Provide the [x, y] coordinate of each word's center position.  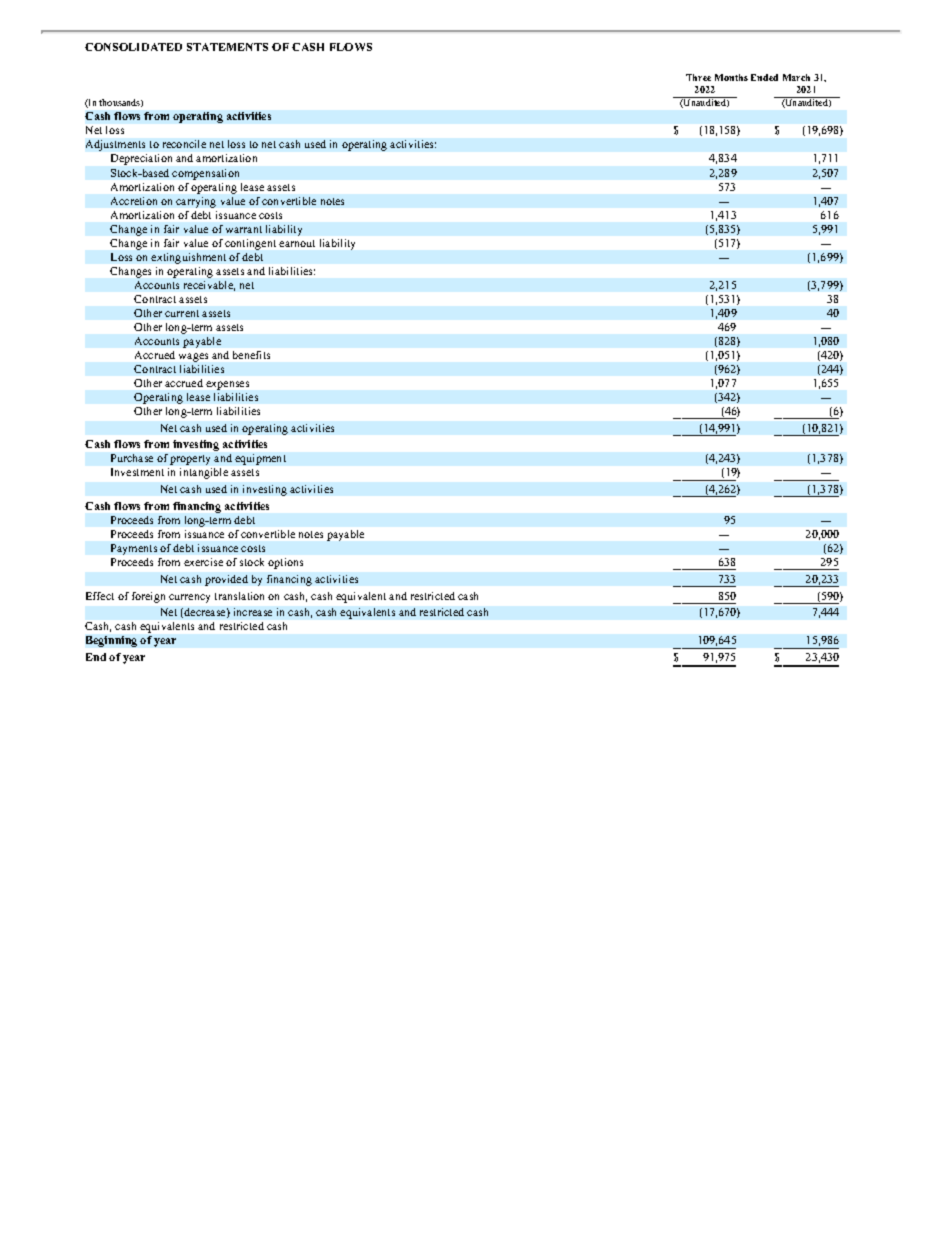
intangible [204, 473]
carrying [196, 202]
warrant [244, 229]
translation [239, 596]
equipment [260, 459]
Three [698, 77]
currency [189, 598]
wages [193, 357]
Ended [764, 77]
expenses [227, 385]
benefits [251, 355]
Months [731, 77]
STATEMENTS [227, 47]
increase [253, 612]
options [285, 563]
